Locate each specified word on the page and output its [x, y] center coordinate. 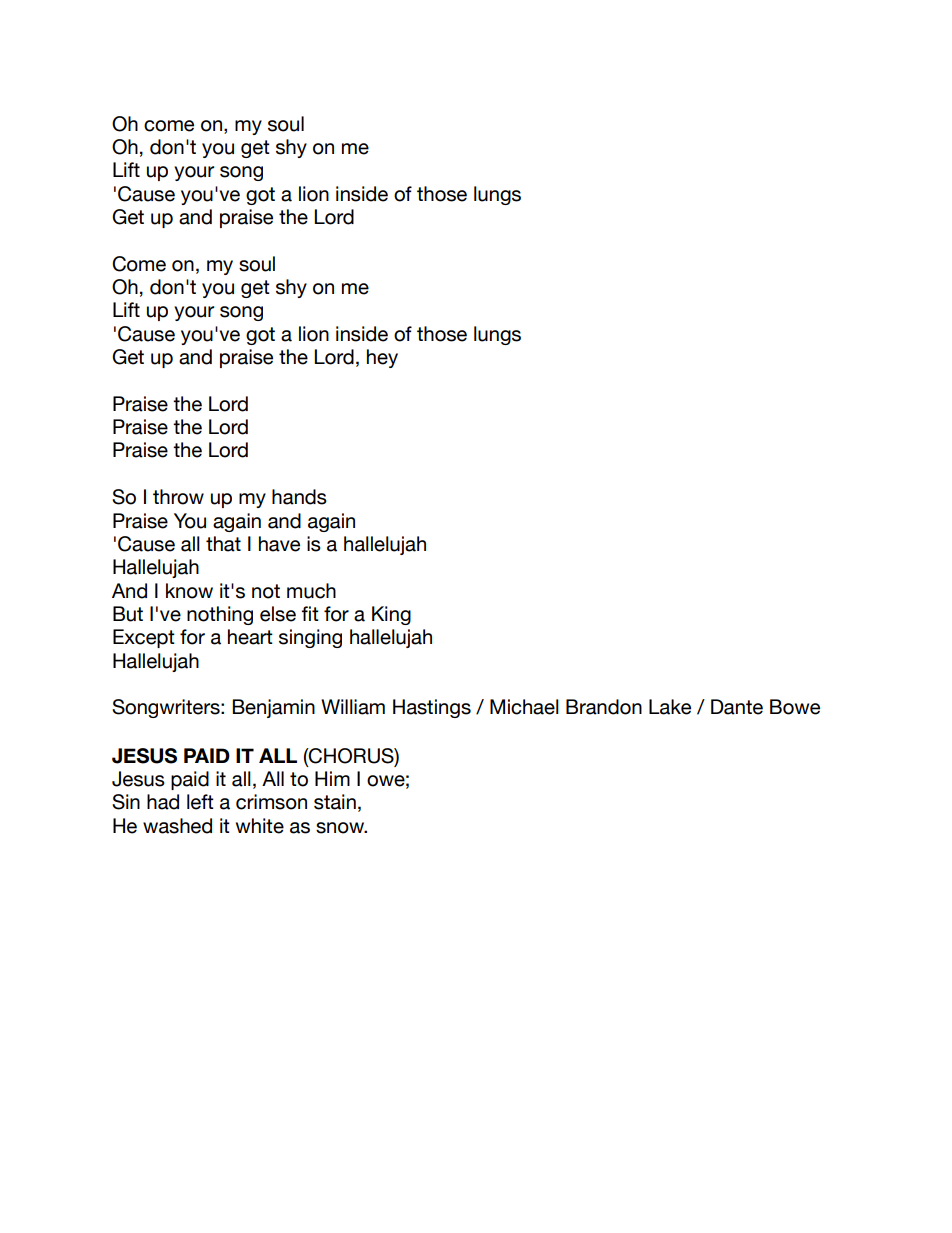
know [189, 591]
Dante [737, 707]
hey [382, 358]
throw [178, 497]
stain [335, 802]
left [200, 802]
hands [299, 497]
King [391, 615]
